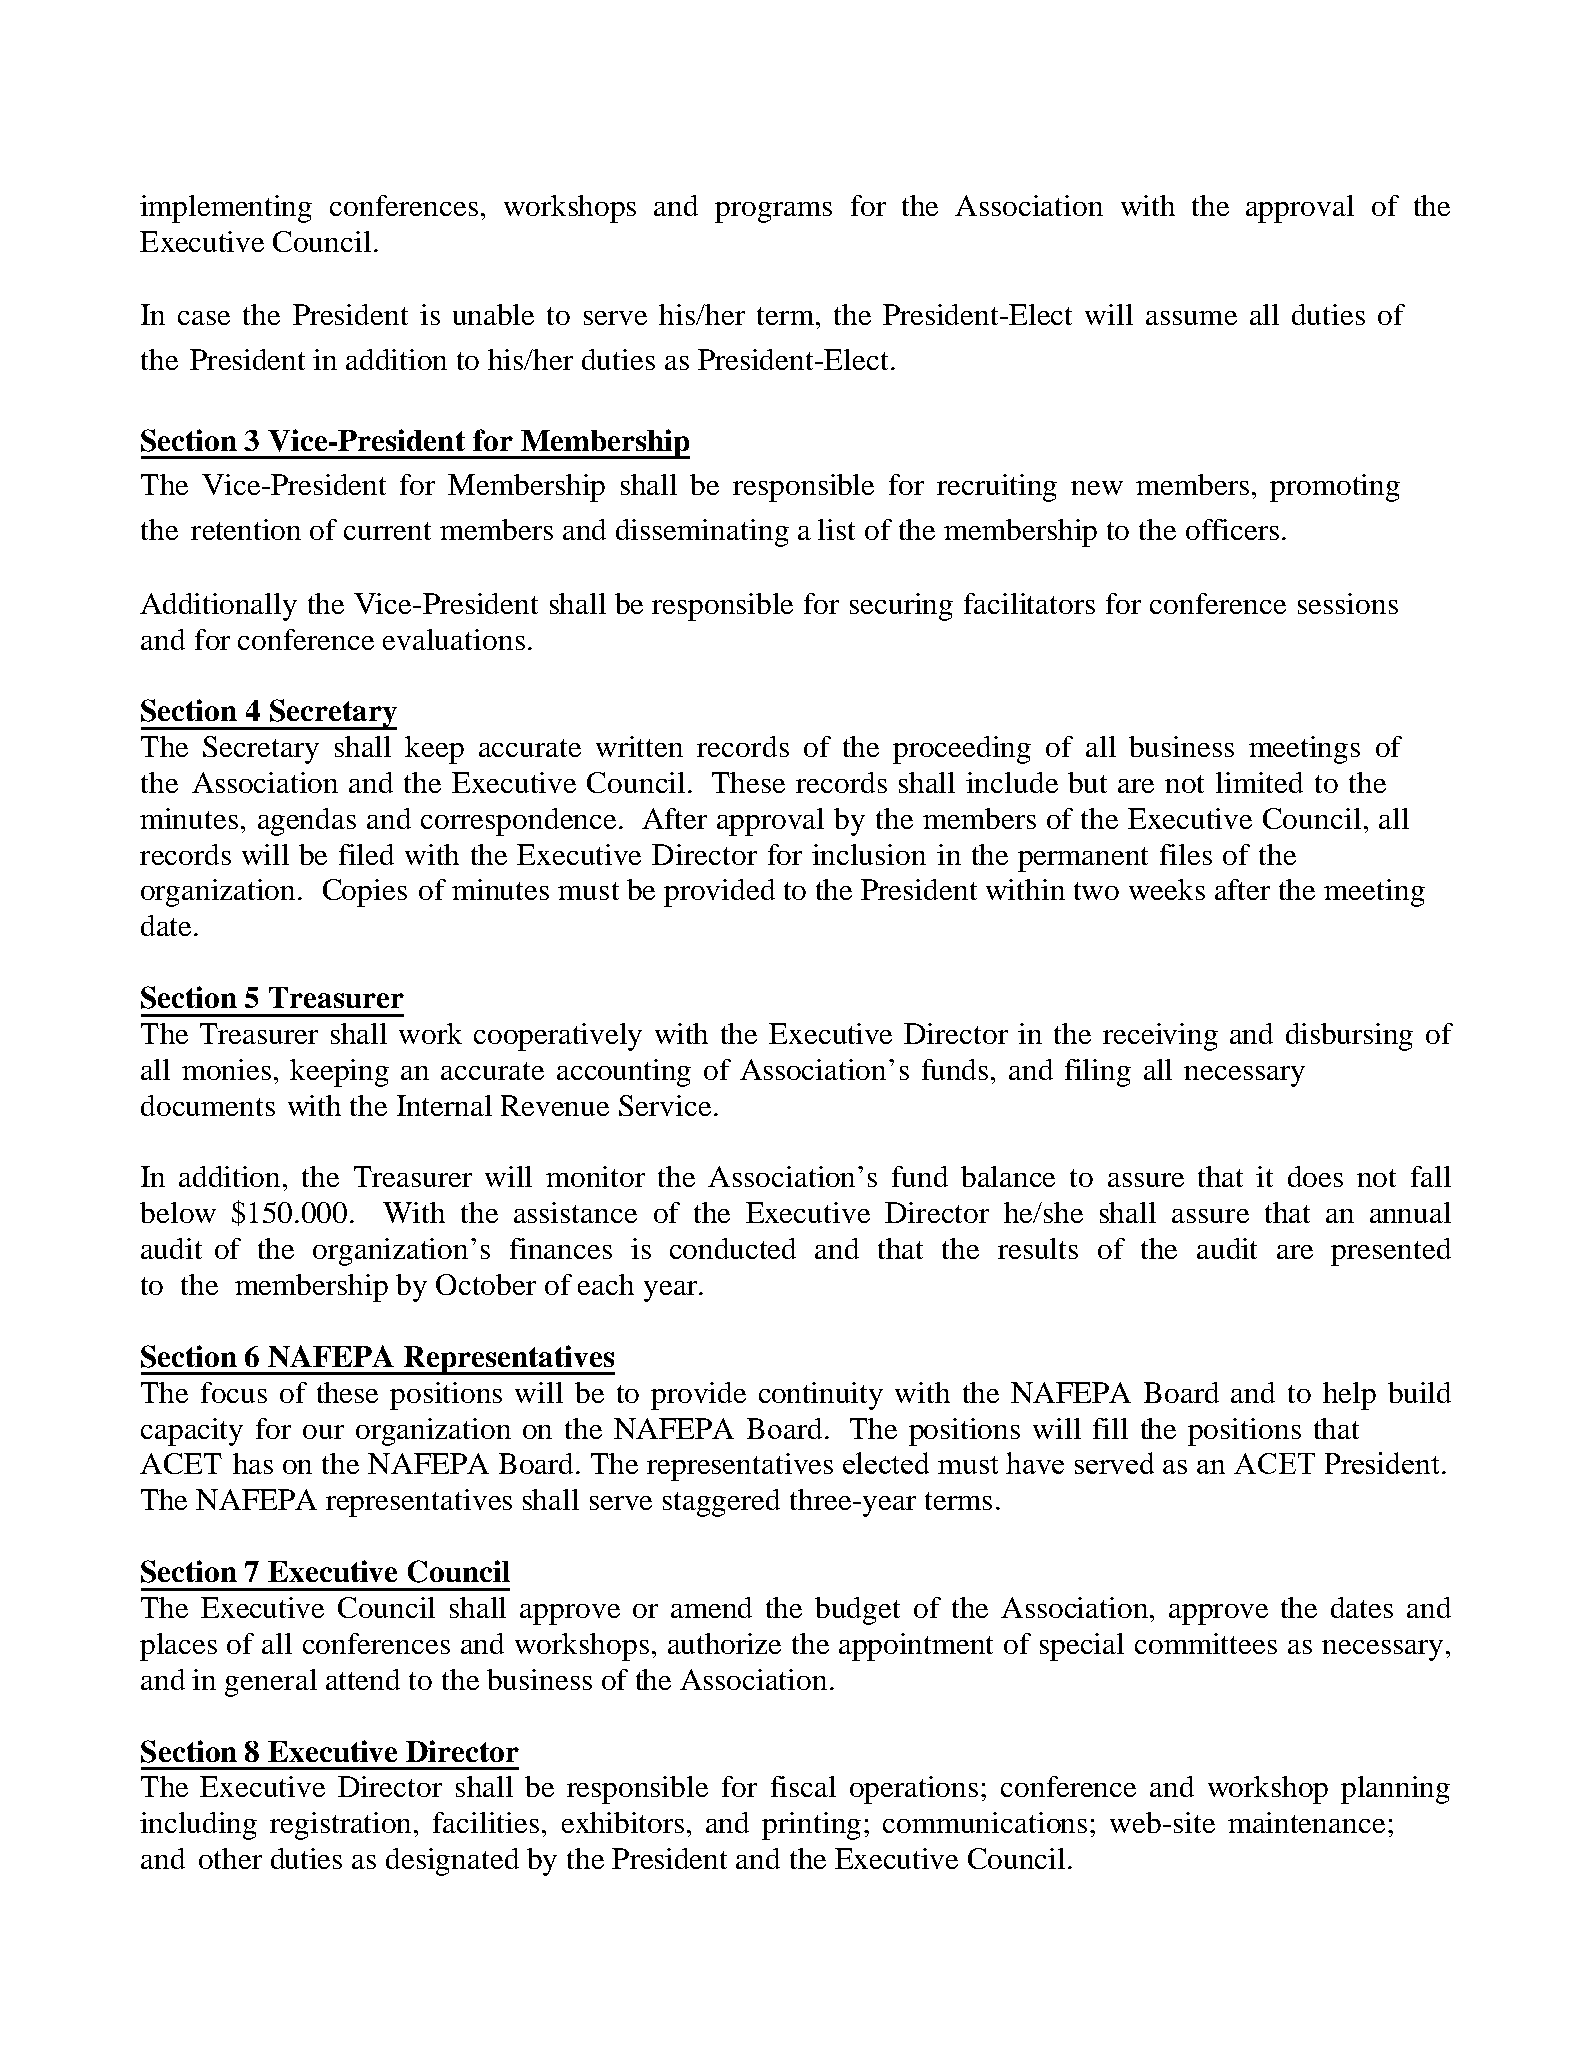  Describe the element at coordinates (1191, 318) in the screenshot. I see `assume` at that location.
